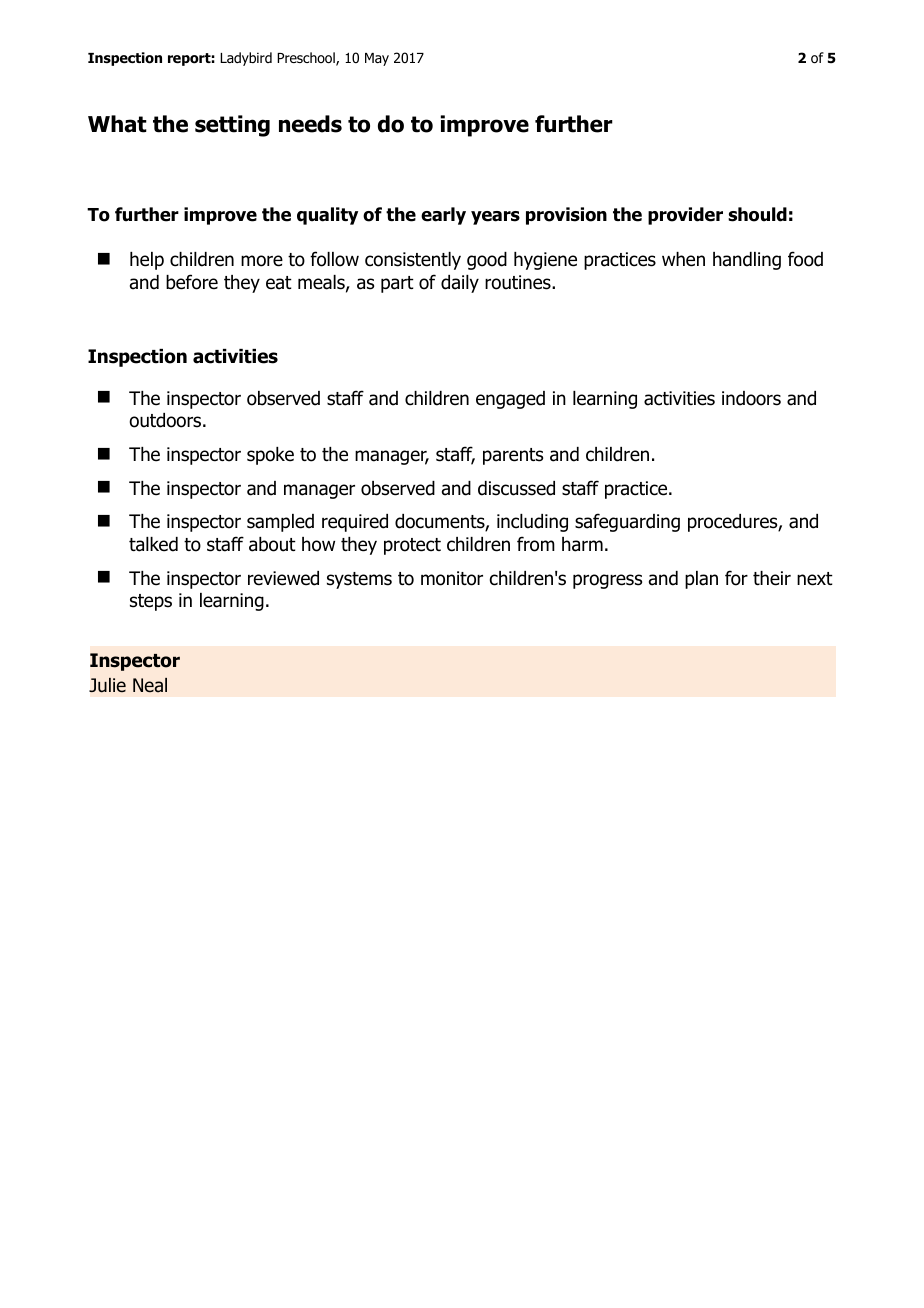  What do you see at coordinates (377, 59) in the screenshot?
I see `May` at bounding box center [377, 59].
